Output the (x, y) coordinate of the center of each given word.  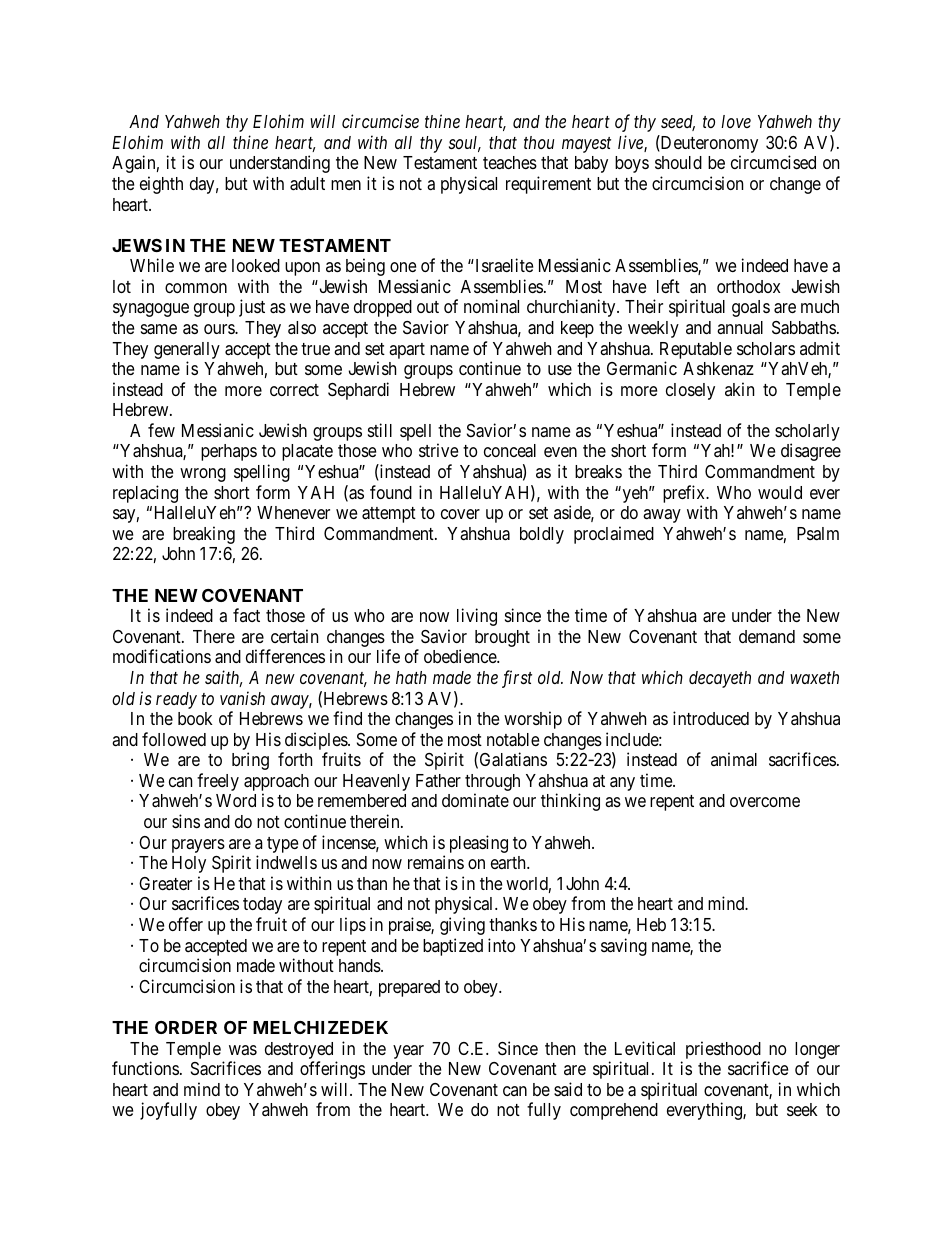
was (243, 1050)
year (408, 1052)
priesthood (723, 1050)
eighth (161, 185)
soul (465, 144)
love (736, 121)
